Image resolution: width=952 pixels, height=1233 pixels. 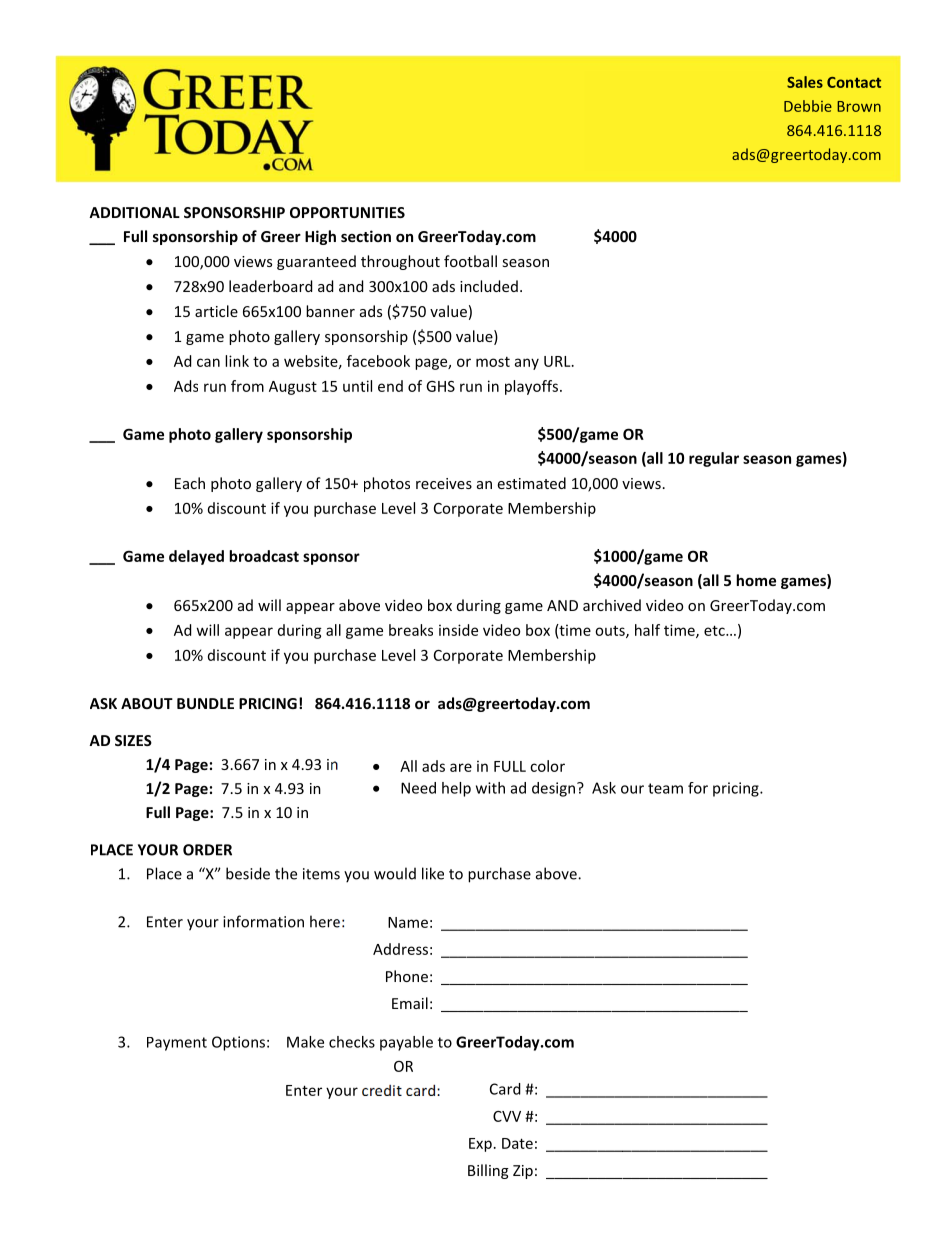 What do you see at coordinates (177, 1044) in the document?
I see `Payment` at bounding box center [177, 1044].
